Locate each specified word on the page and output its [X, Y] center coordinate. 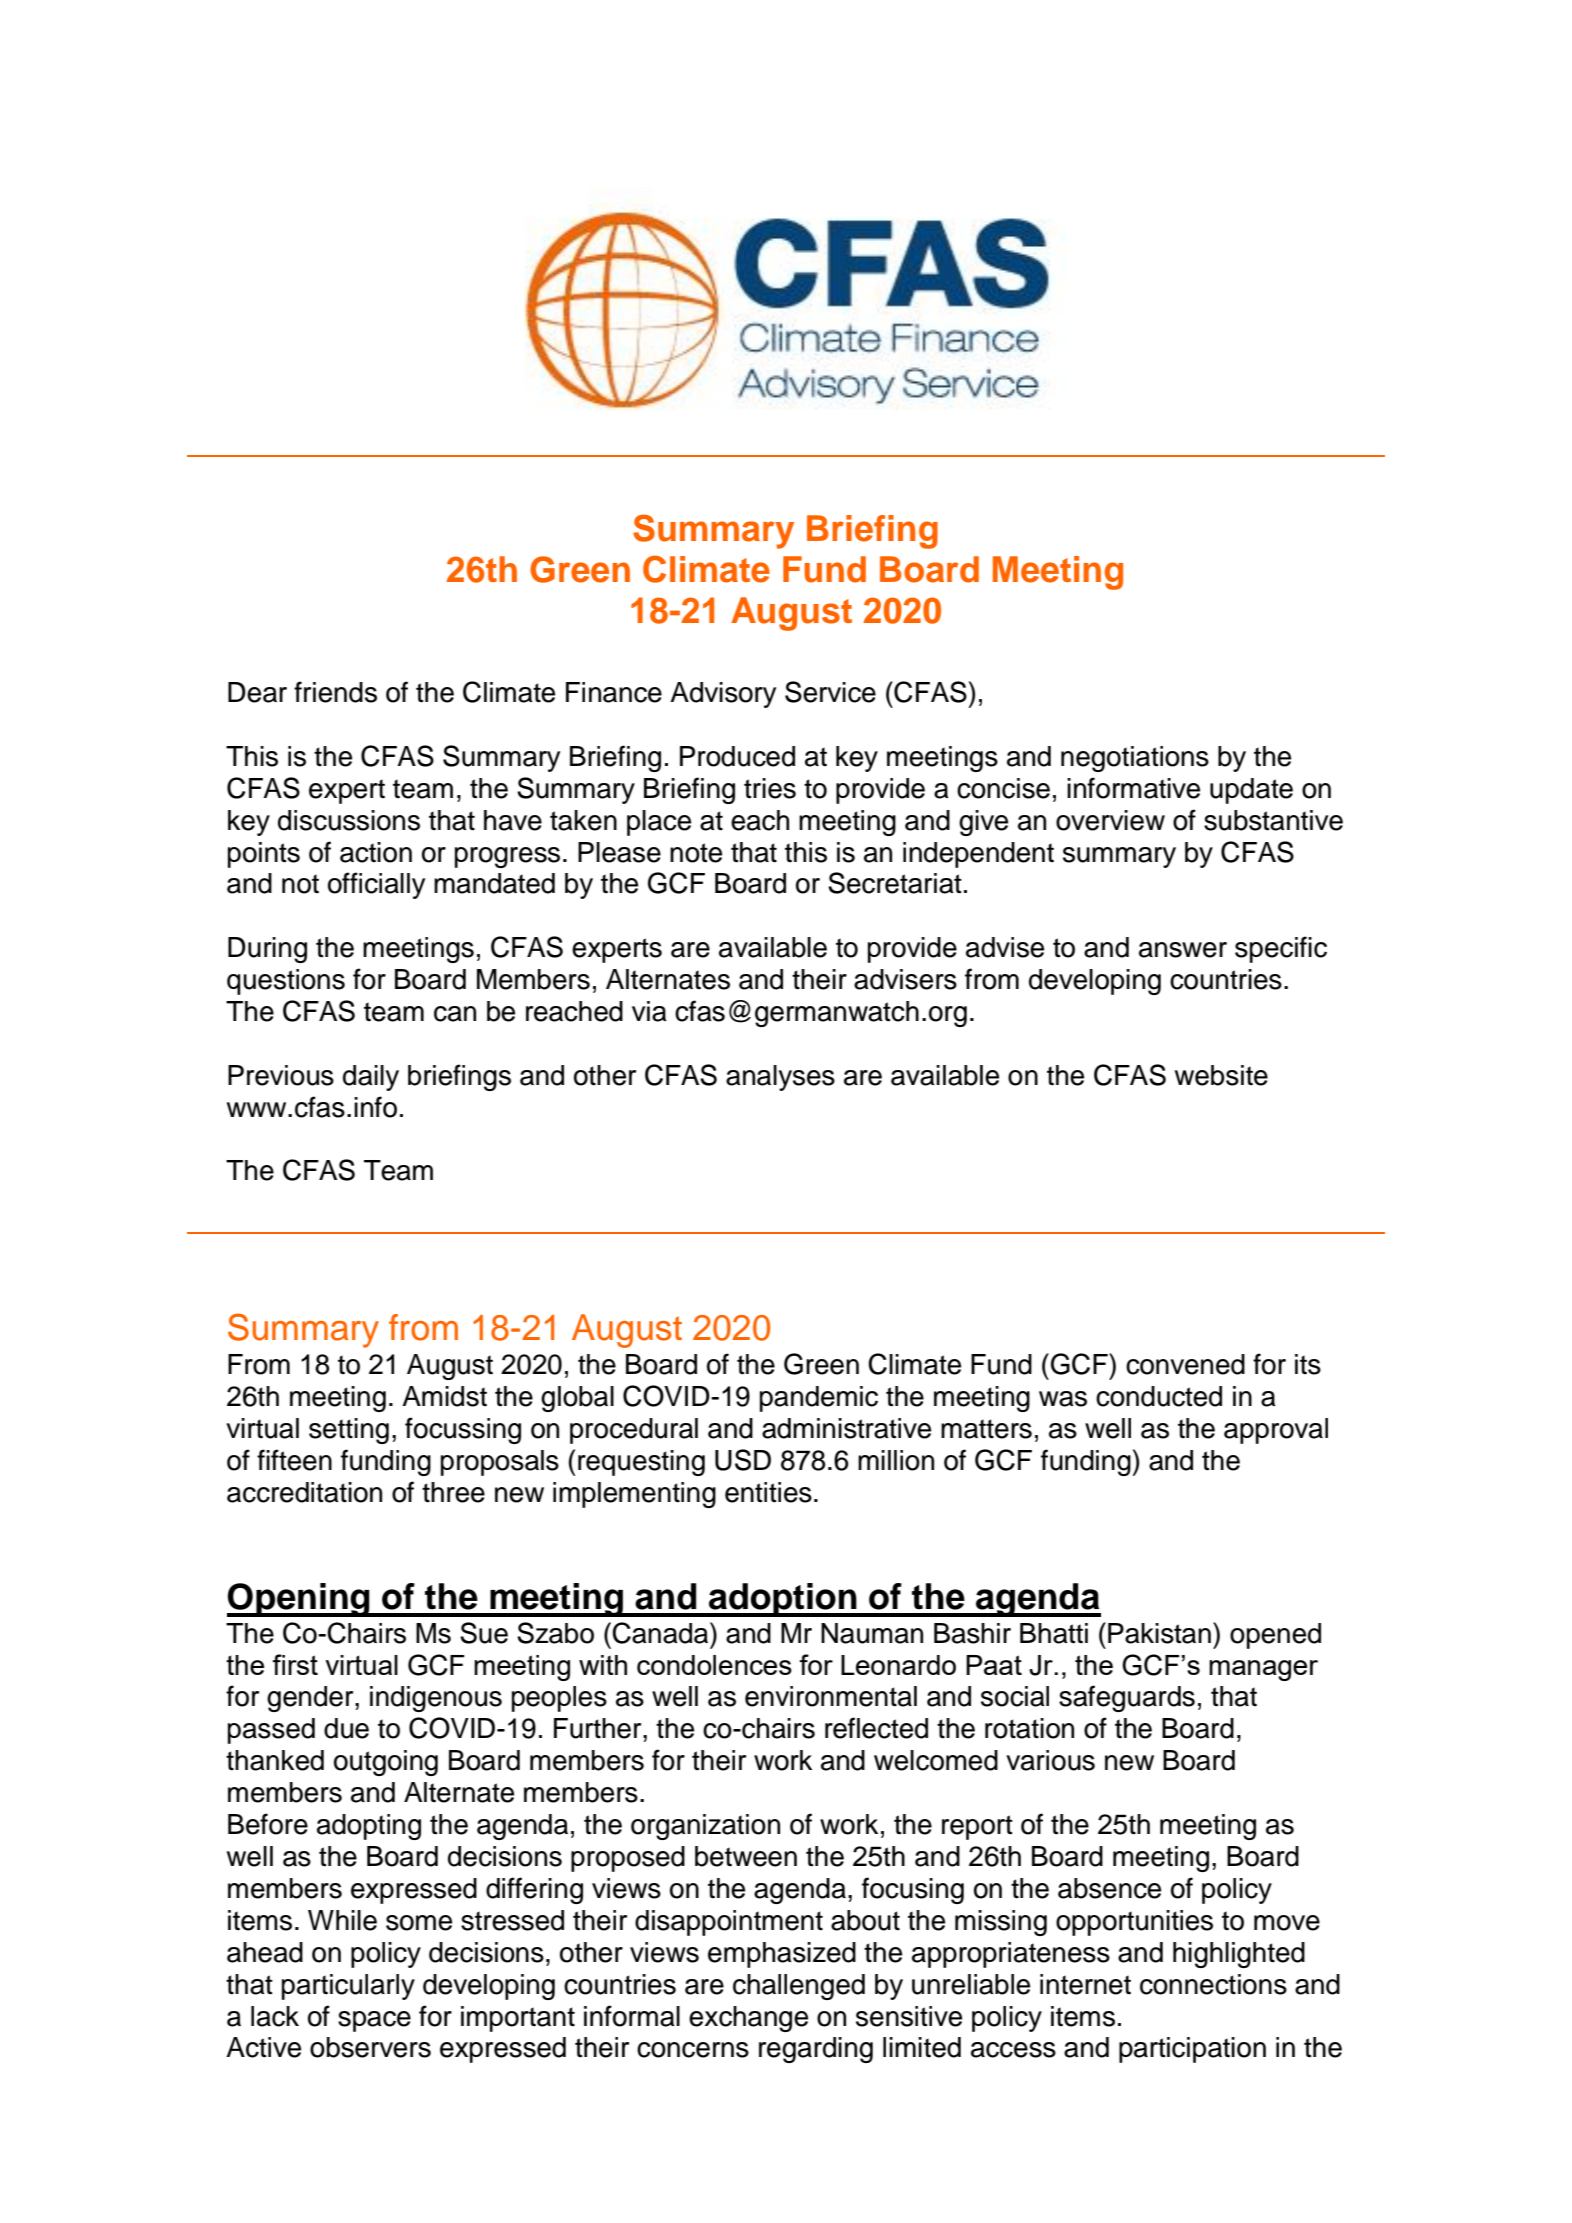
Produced [737, 756]
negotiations [1135, 759]
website [1221, 1075]
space [374, 2021]
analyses [780, 1078]
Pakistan [1159, 1633]
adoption [783, 1600]
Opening [299, 1600]
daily [371, 1078]
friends [335, 692]
